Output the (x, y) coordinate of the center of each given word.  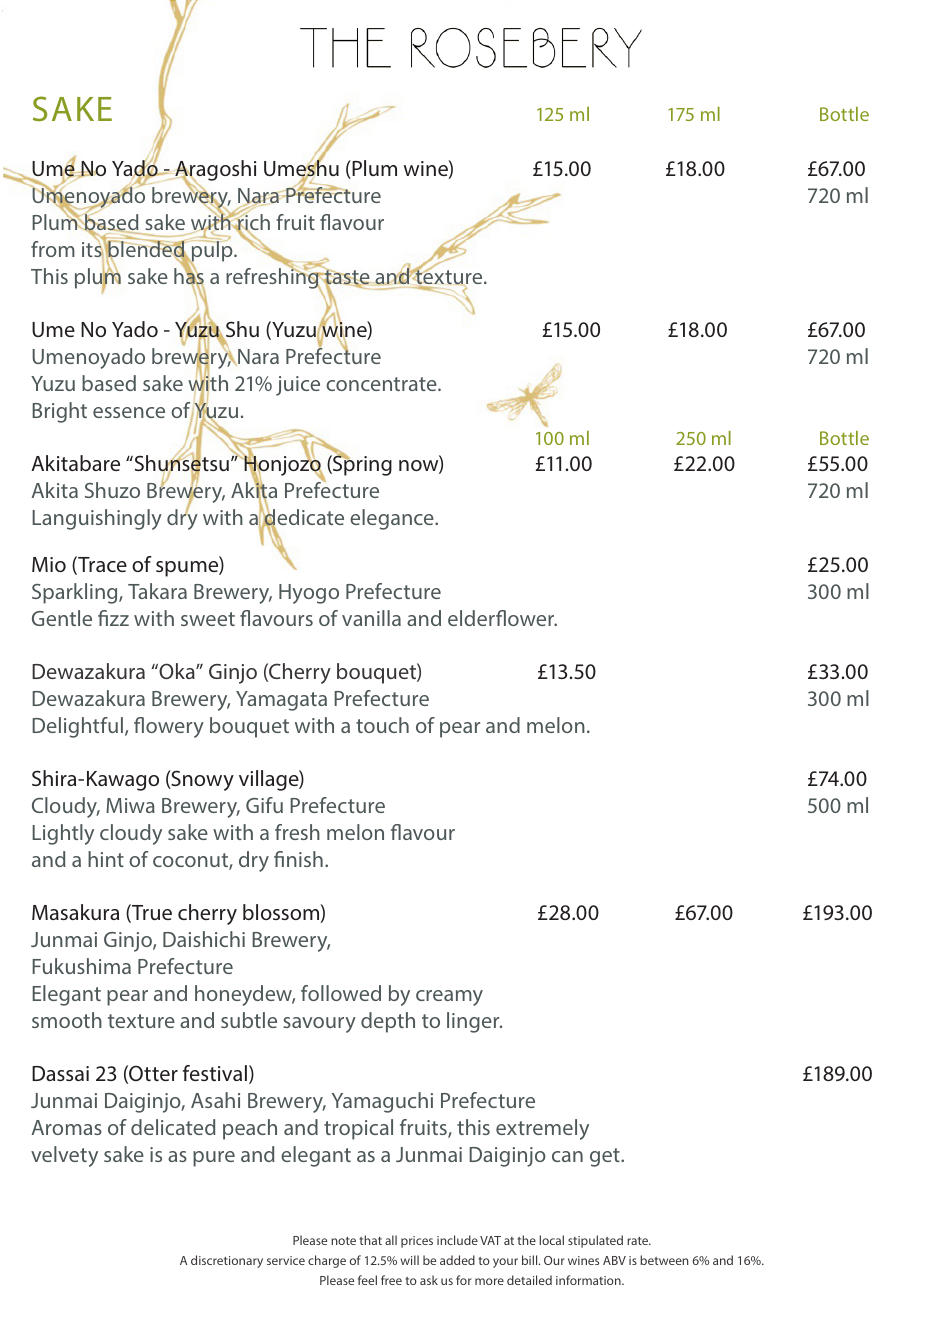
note (343, 1241)
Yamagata (281, 701)
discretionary (227, 1261)
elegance (393, 519)
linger (474, 1022)
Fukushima (81, 966)
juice (298, 386)
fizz (113, 618)
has (189, 276)
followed (341, 993)
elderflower (502, 618)
